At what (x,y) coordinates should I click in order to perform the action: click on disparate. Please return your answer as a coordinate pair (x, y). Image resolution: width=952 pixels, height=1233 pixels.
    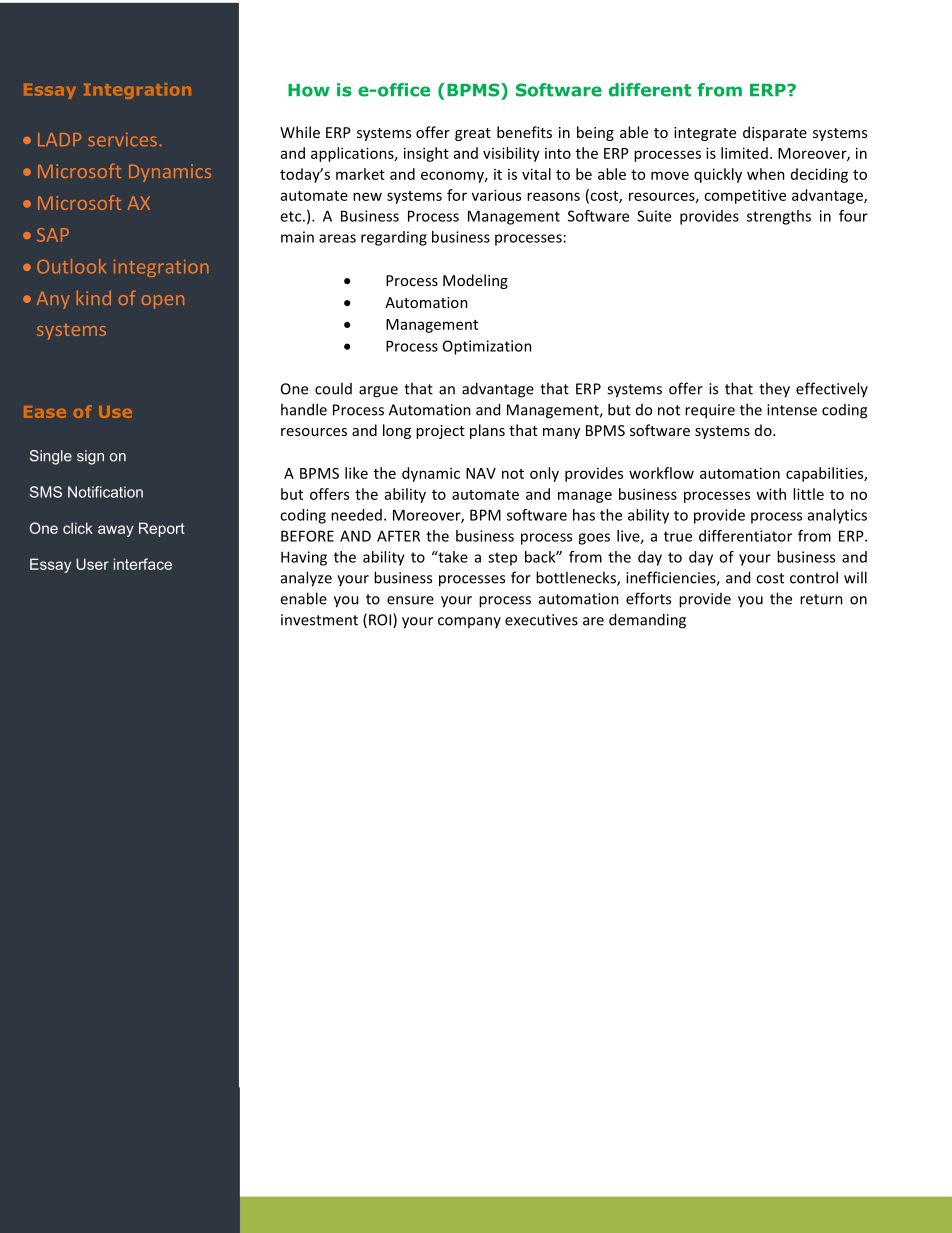
    Looking at the image, I should click on (775, 133).
